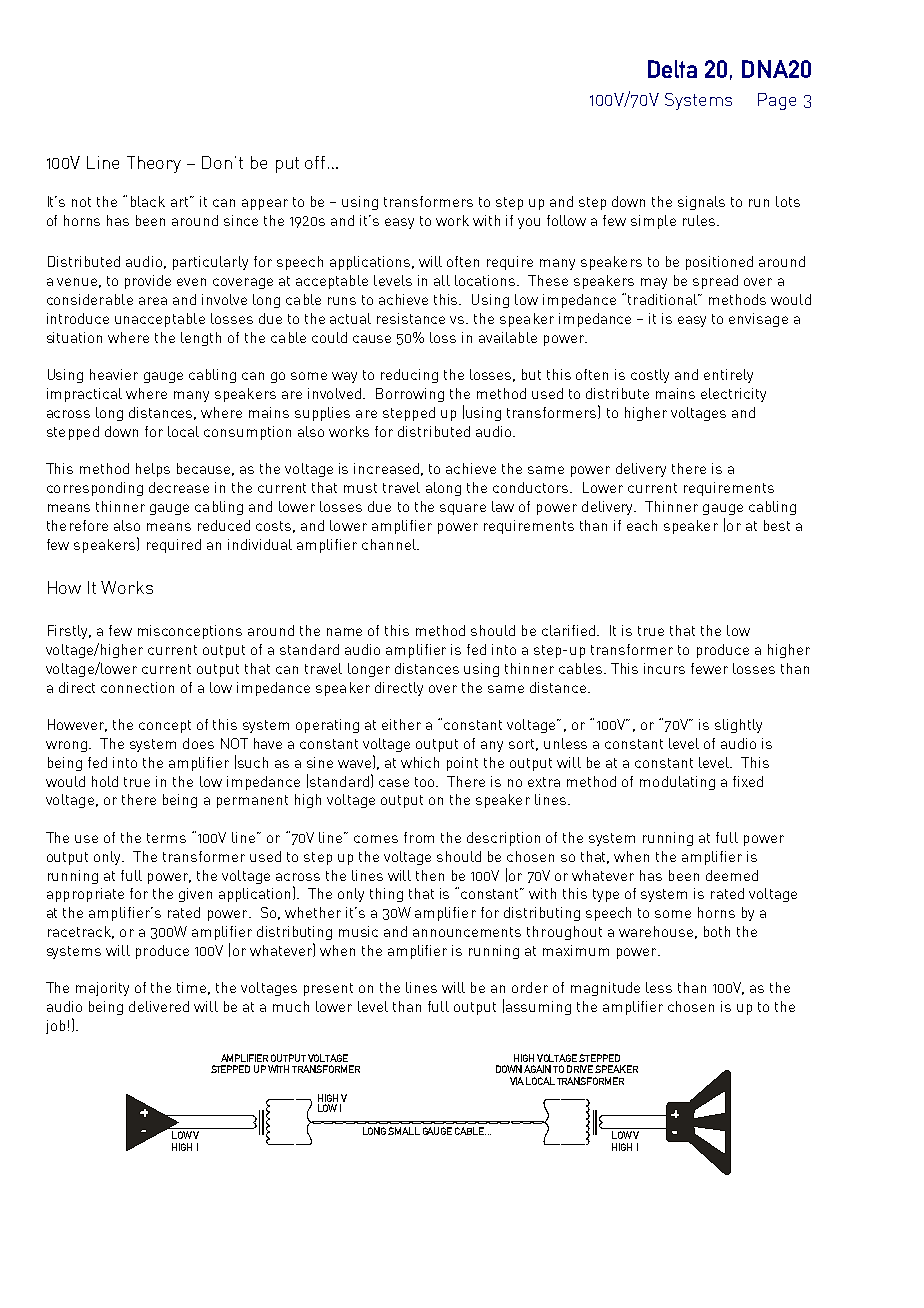 The image size is (924, 1308). Describe the element at coordinates (154, 164) in the document. I see `Theory` at that location.
